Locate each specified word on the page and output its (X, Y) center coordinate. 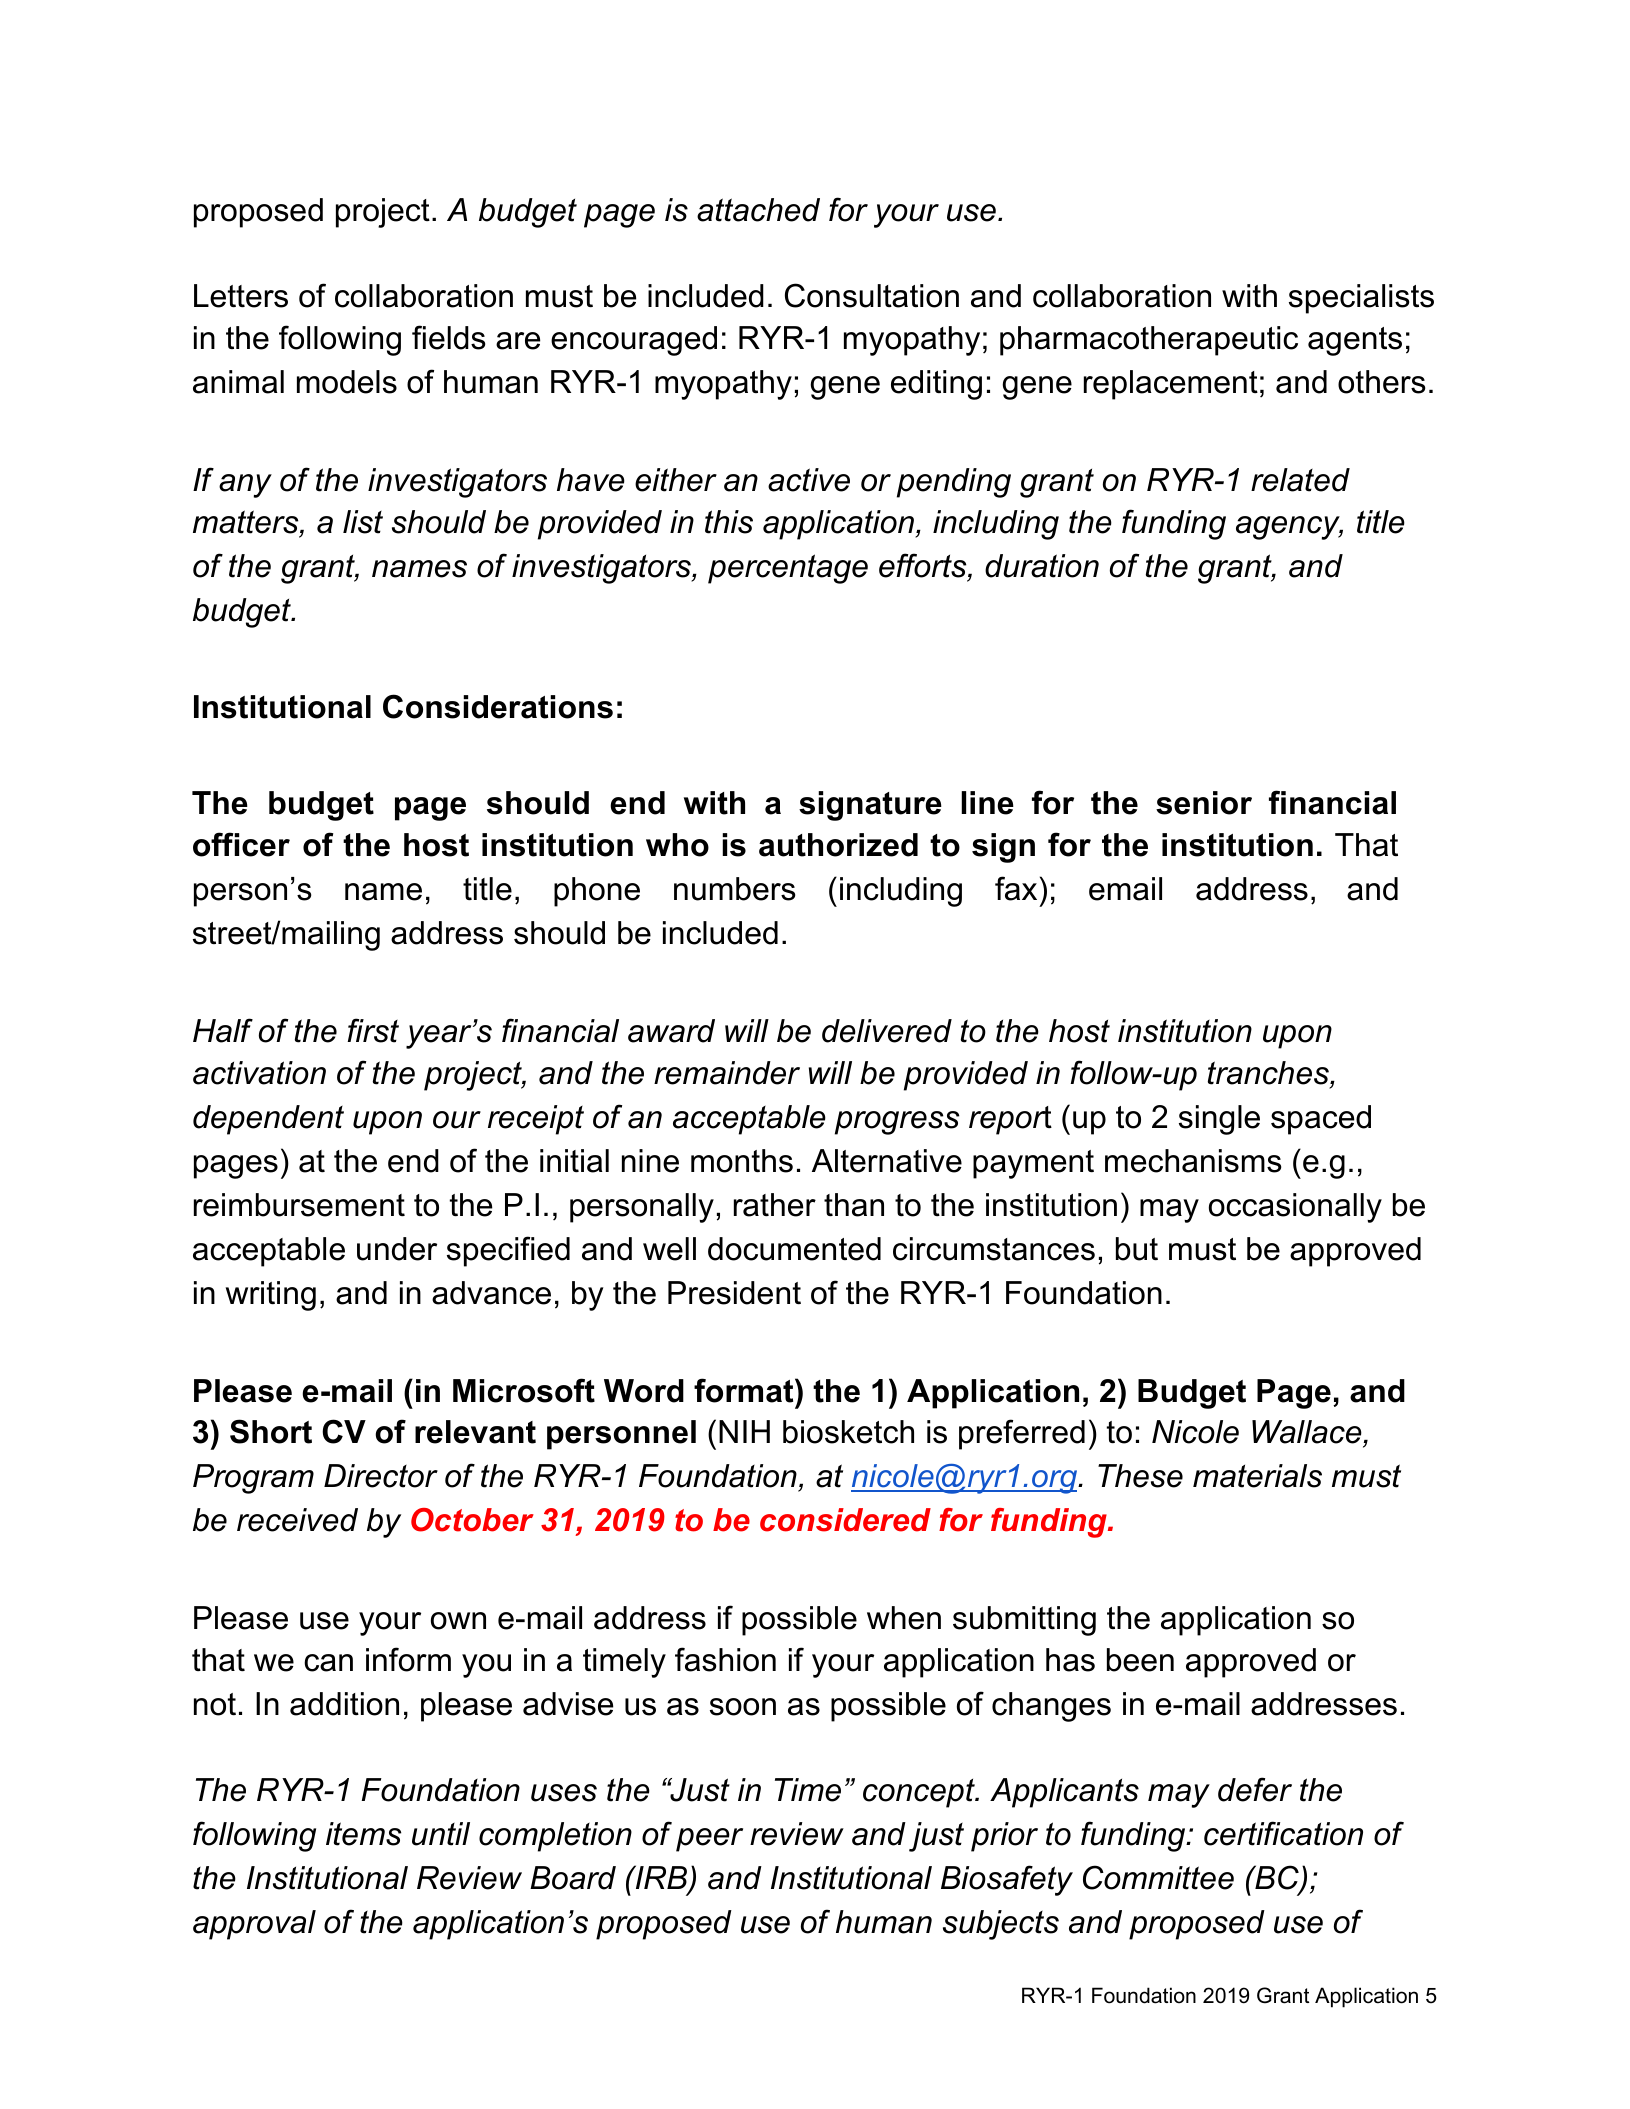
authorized (838, 845)
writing (271, 1296)
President (734, 1293)
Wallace (1308, 1433)
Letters (241, 296)
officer (241, 844)
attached (758, 210)
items (363, 1834)
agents (1355, 341)
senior (1204, 803)
